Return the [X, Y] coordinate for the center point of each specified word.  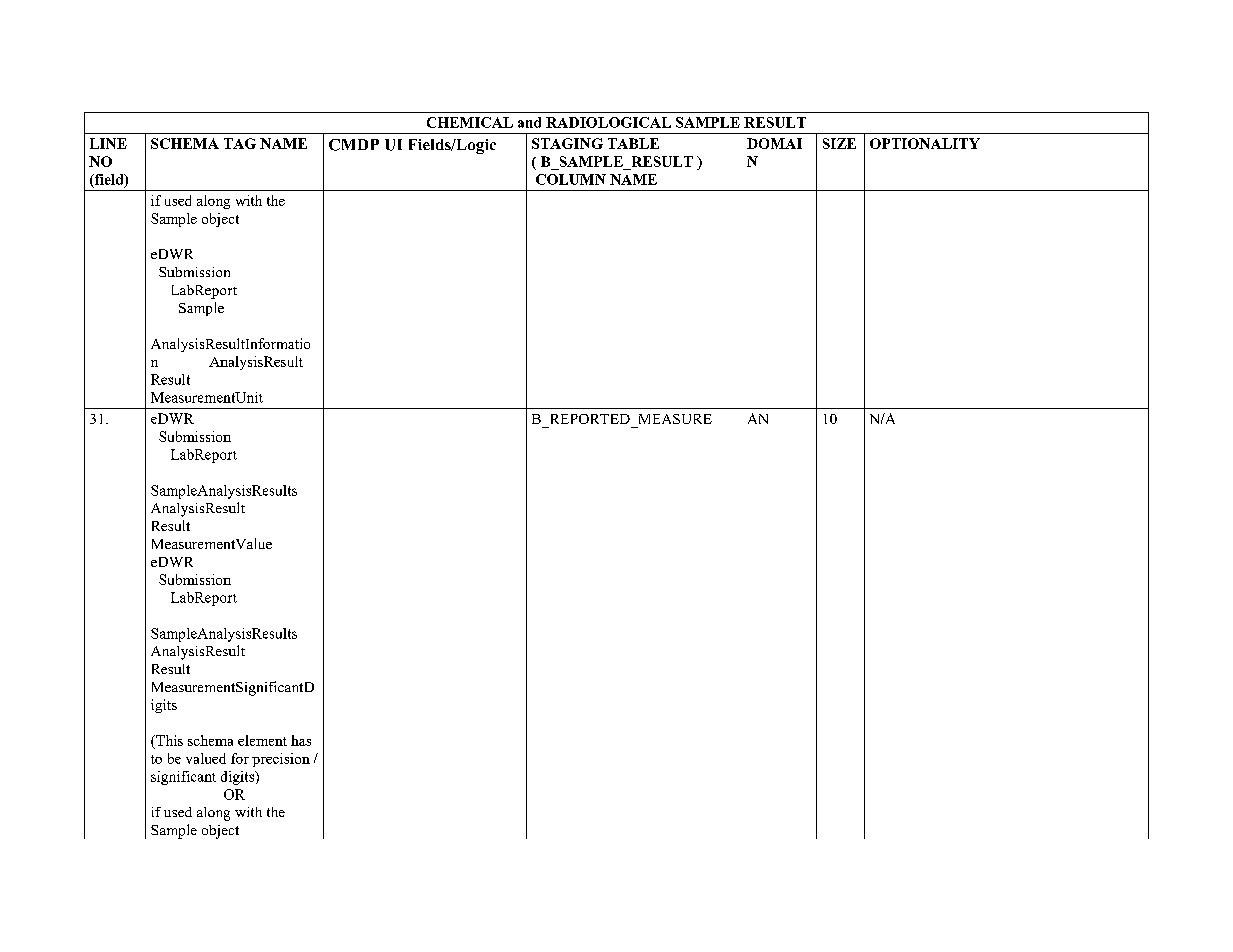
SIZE [839, 143]
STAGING [567, 143]
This [168, 740]
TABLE [633, 143]
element [262, 740]
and [529, 122]
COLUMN [571, 179]
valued [206, 758]
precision [281, 760]
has [301, 740]
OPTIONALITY [925, 143]
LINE [108, 143]
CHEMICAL [470, 122]
